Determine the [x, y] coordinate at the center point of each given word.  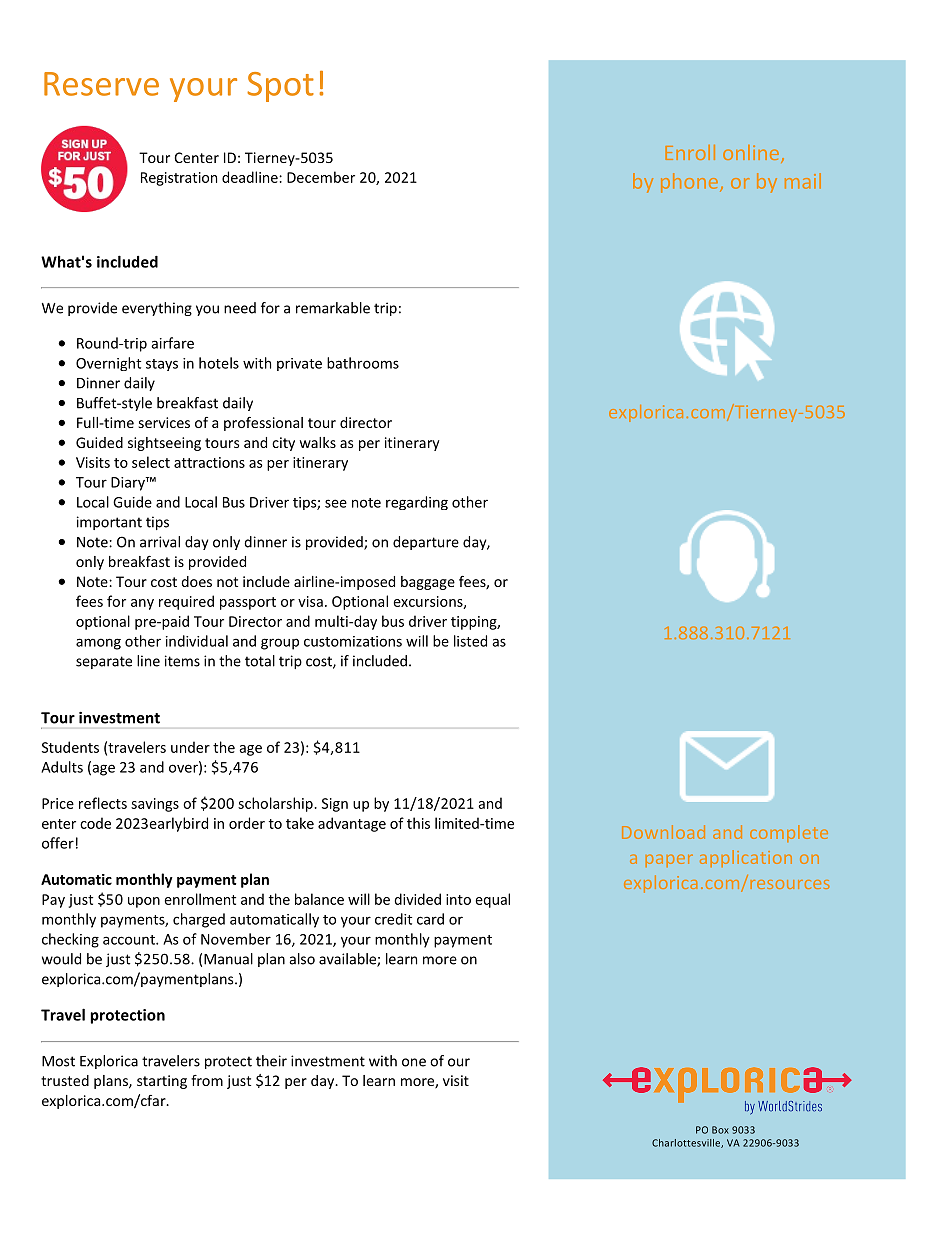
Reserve [101, 84]
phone [689, 183]
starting [162, 1082]
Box [720, 1130]
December [321, 177]
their [271, 1061]
